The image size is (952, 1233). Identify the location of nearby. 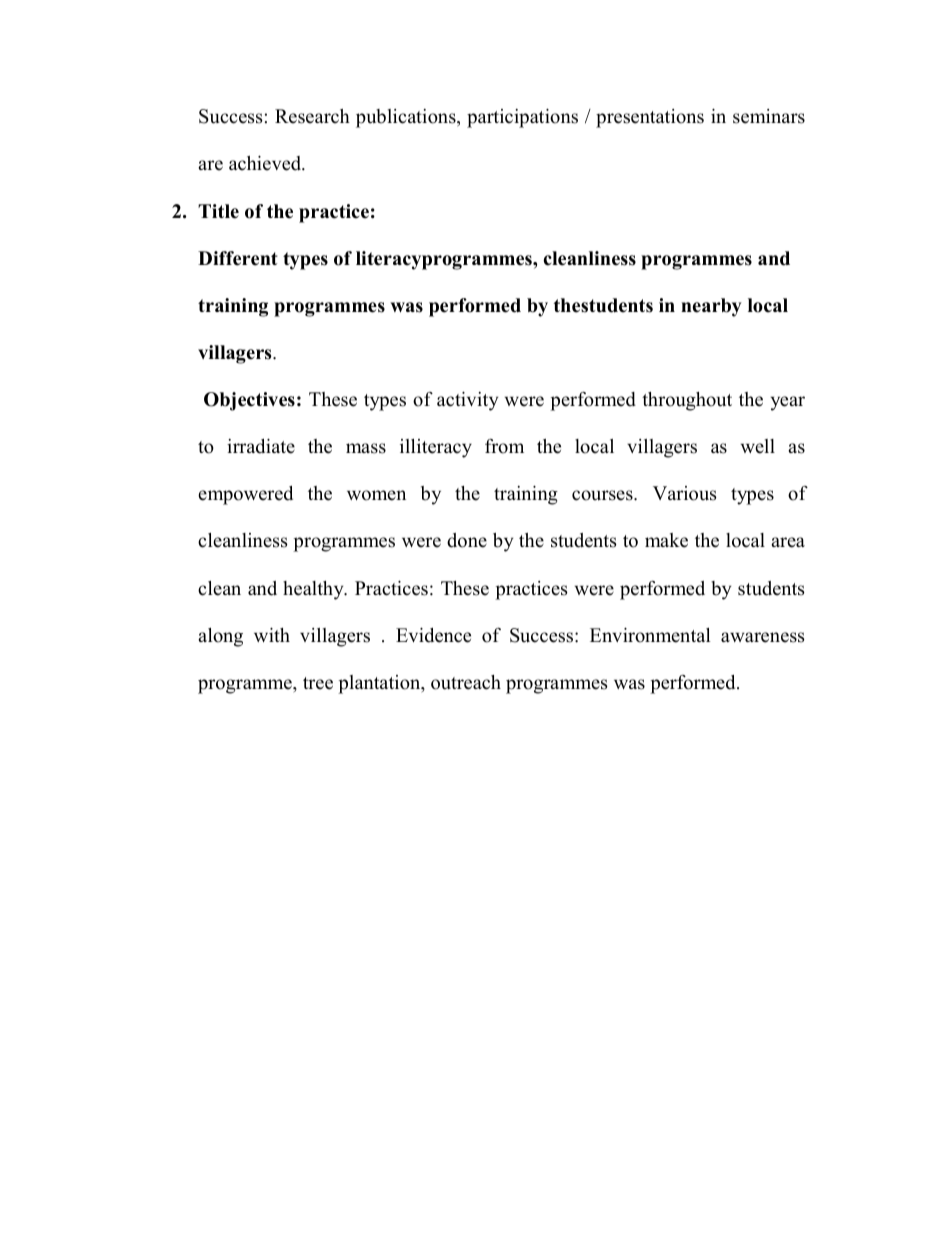
(711, 307).
